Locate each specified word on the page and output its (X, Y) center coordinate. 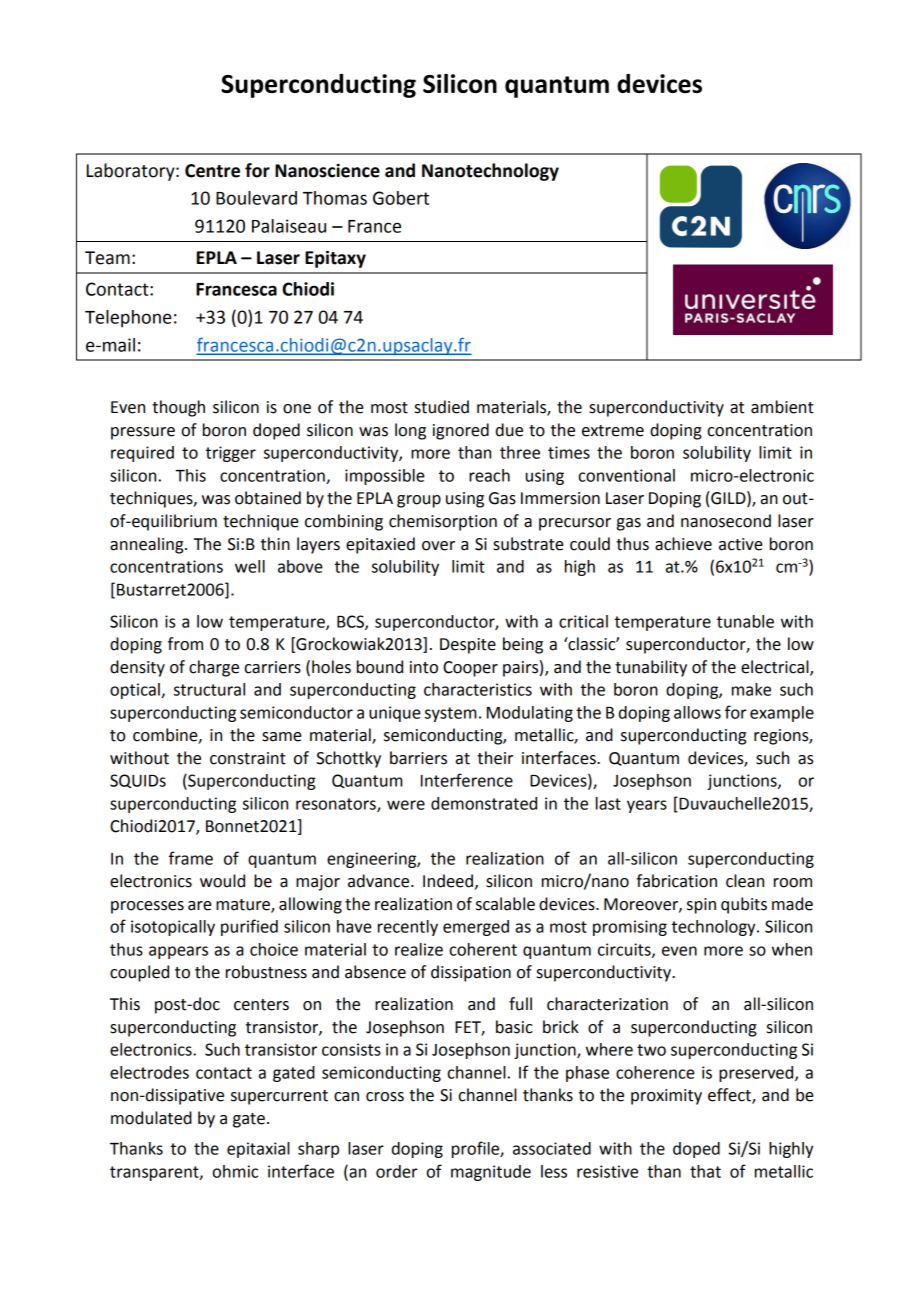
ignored (461, 431)
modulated (151, 1118)
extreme (613, 431)
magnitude (491, 1173)
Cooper (470, 669)
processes (147, 907)
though (178, 408)
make (751, 689)
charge (214, 668)
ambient (782, 407)
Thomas (335, 198)
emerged (476, 928)
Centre (212, 171)
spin (701, 906)
